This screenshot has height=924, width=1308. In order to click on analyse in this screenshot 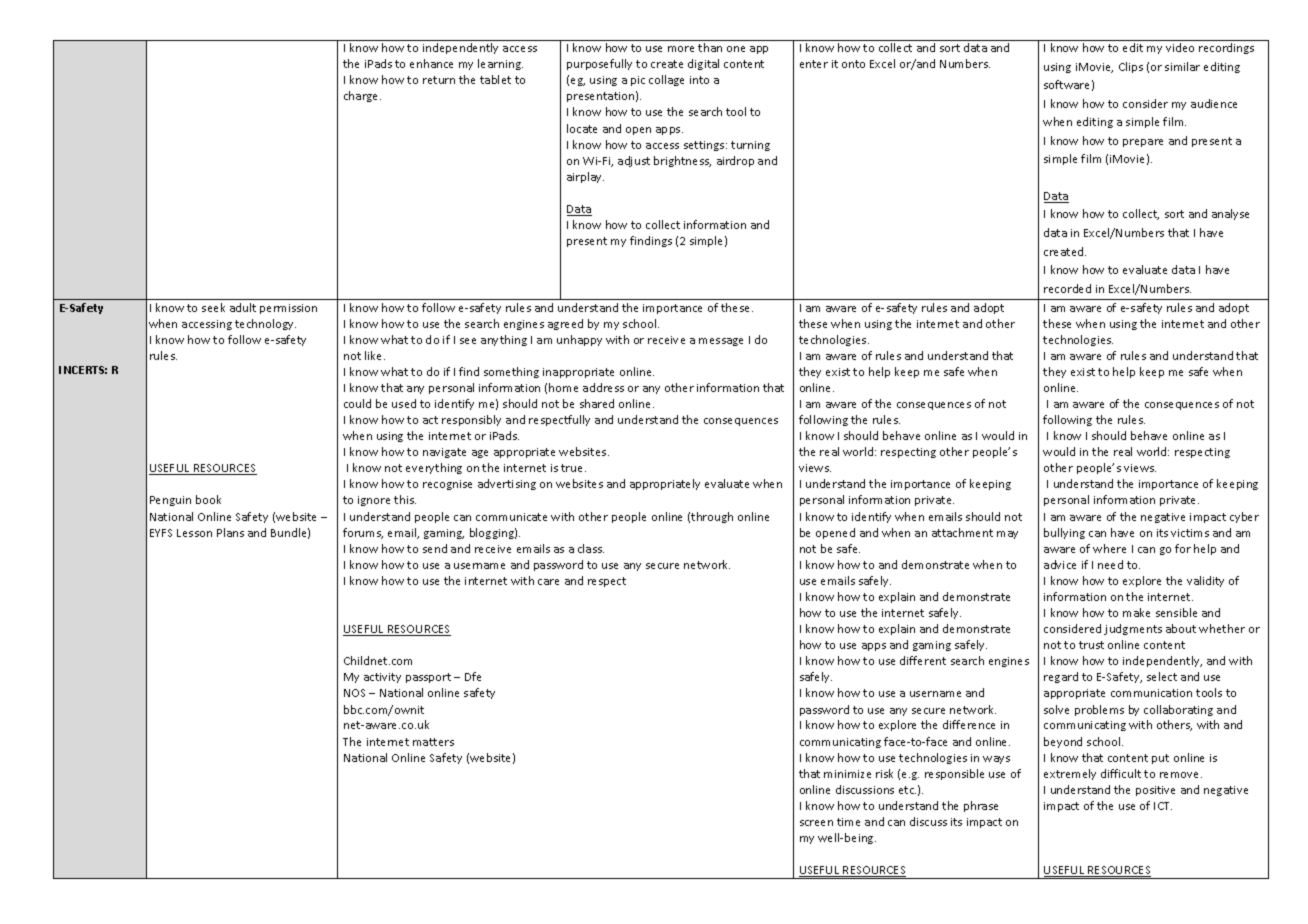, I will do `click(1230, 214)`.
